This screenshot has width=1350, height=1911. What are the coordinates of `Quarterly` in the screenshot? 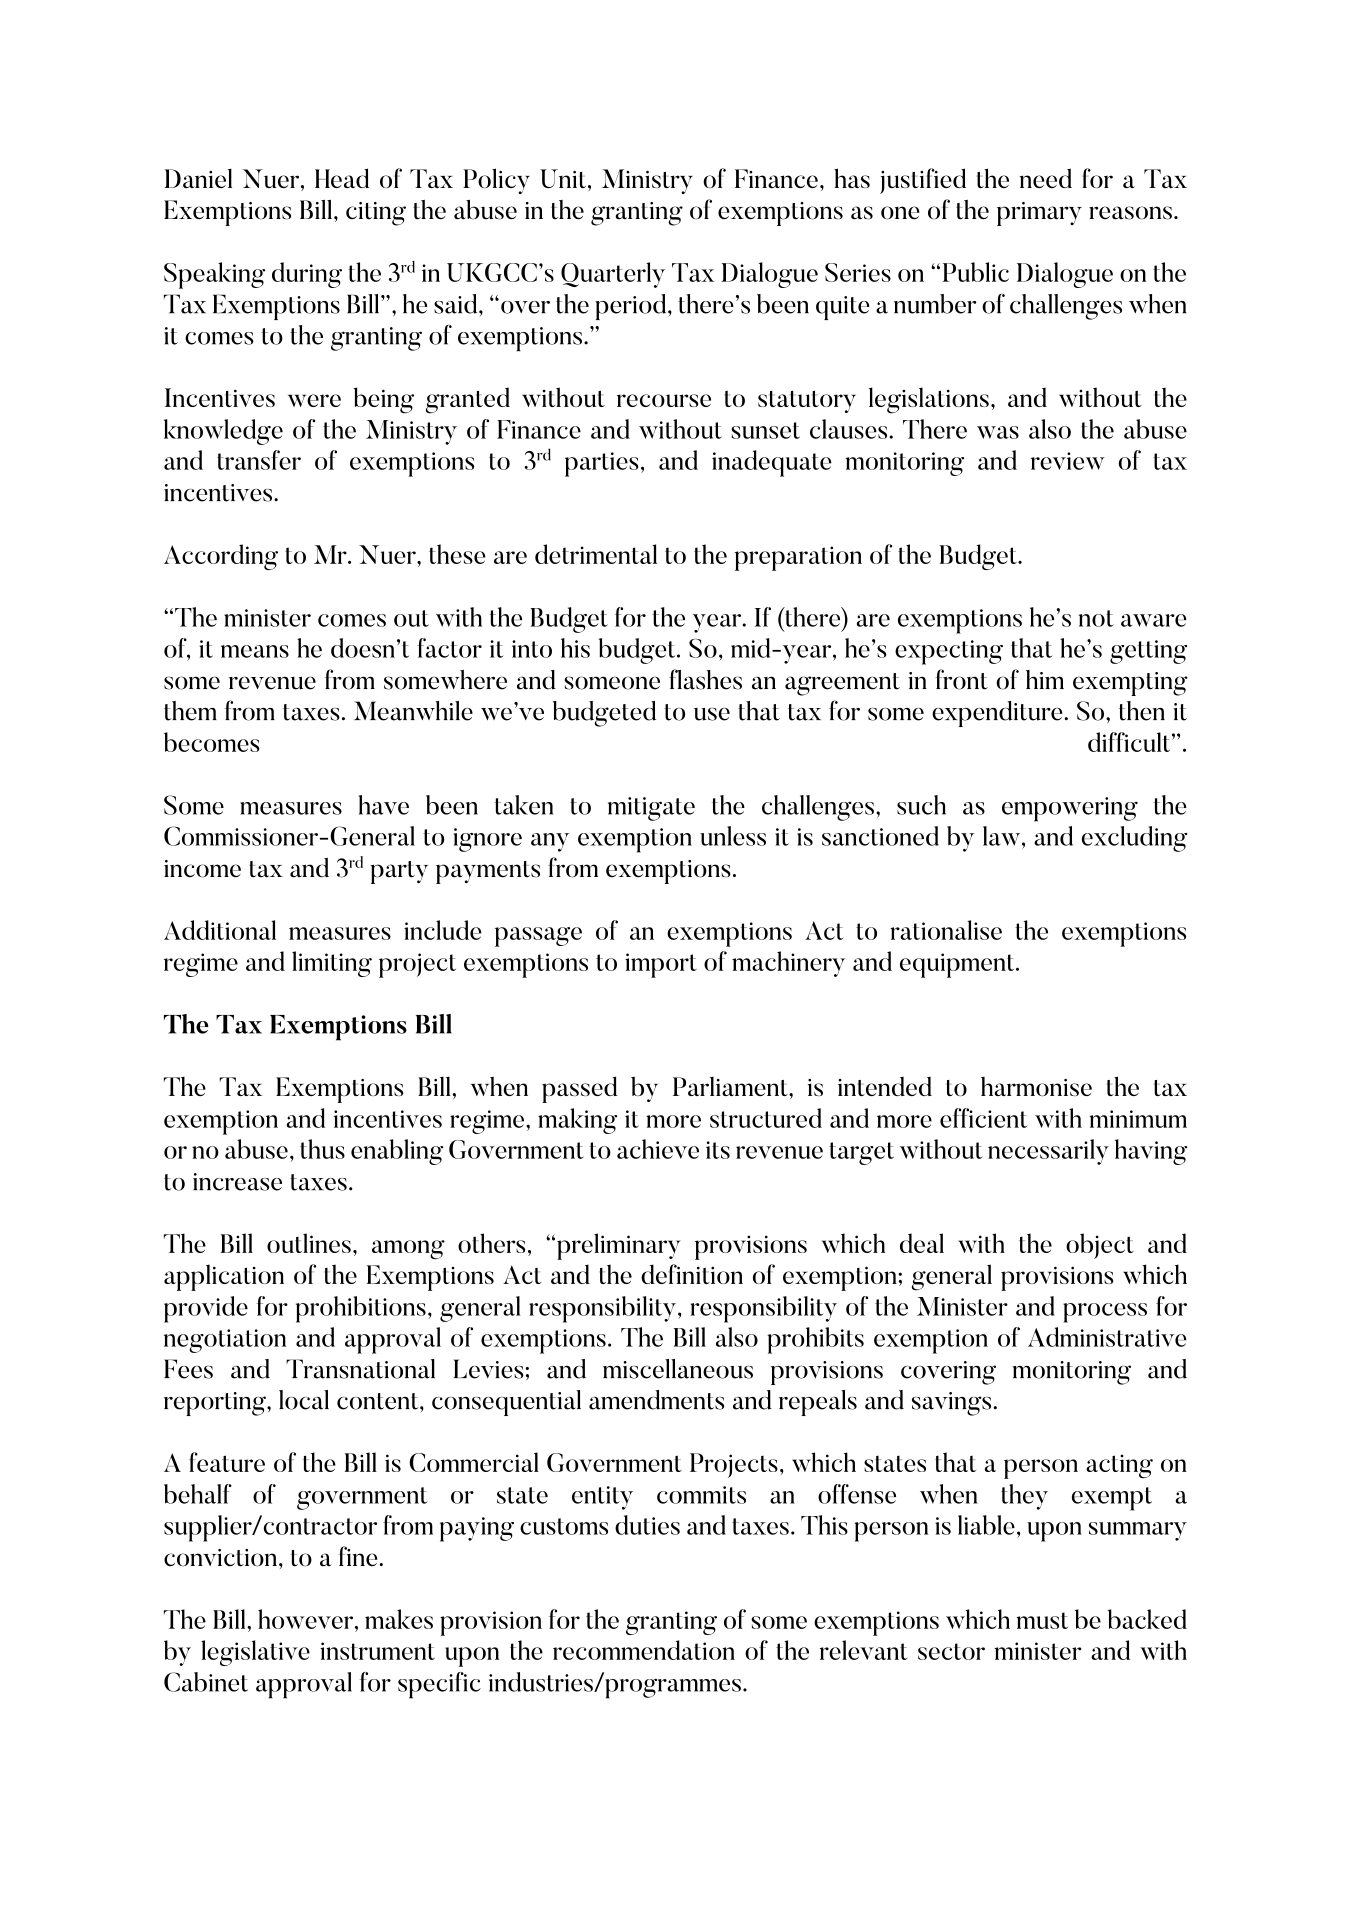 It's located at (613, 275).
